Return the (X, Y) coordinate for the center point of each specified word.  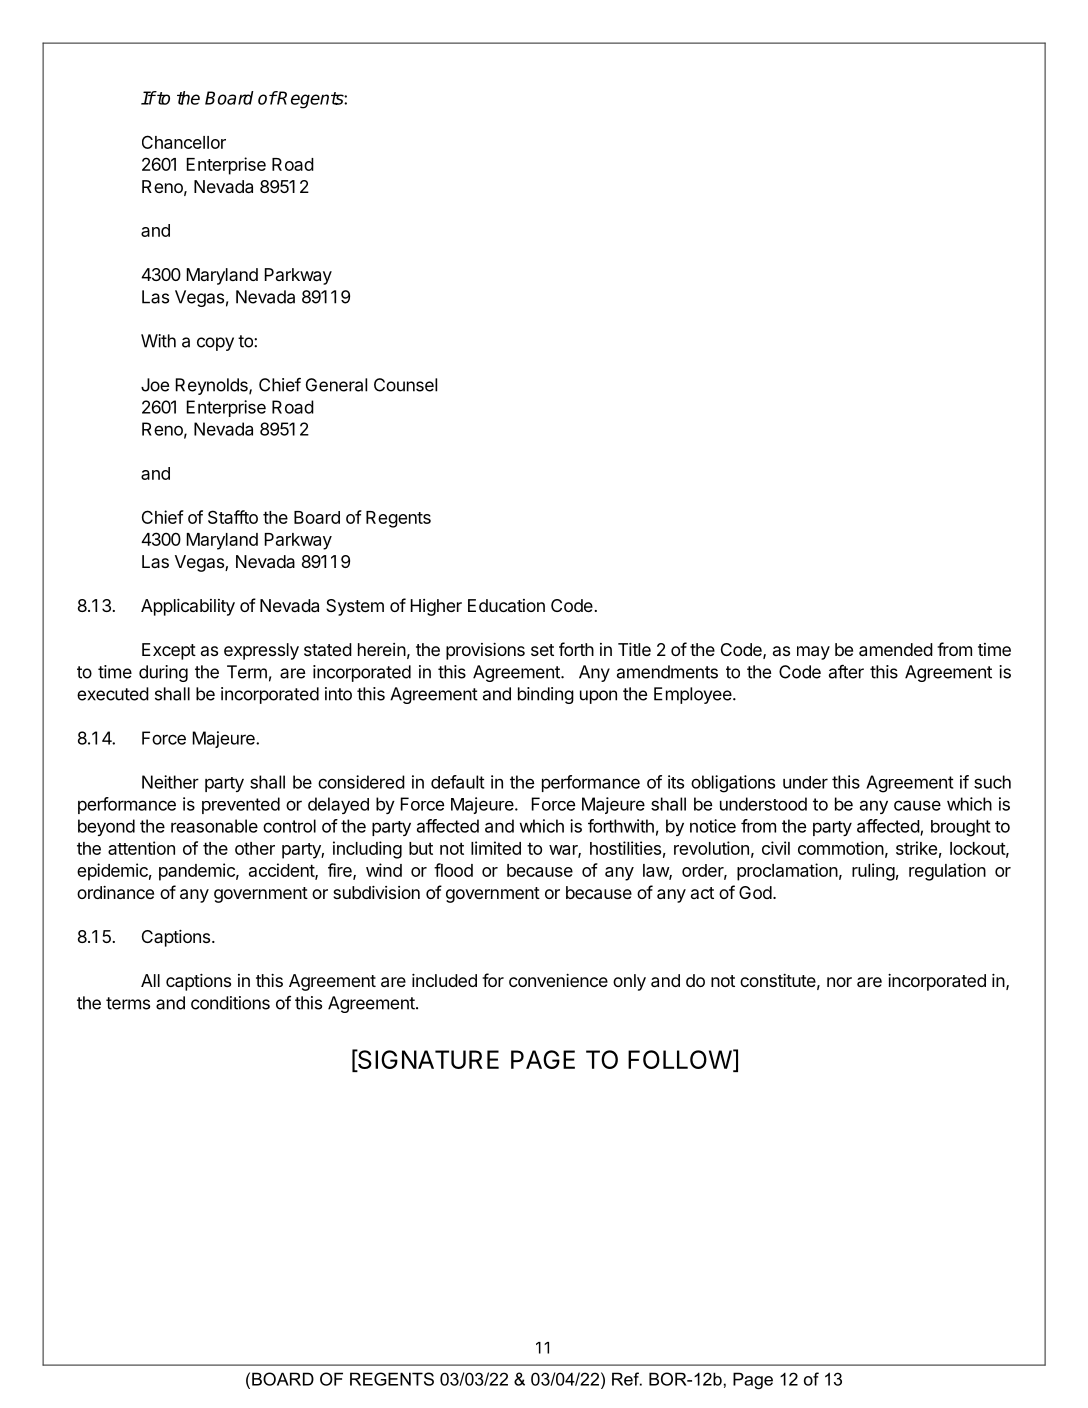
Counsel (405, 385)
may (813, 653)
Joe (155, 385)
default (458, 782)
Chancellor (184, 142)
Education (506, 605)
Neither (170, 782)
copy (215, 344)
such (992, 782)
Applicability (188, 607)
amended (896, 649)
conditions (230, 1003)
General (336, 385)
